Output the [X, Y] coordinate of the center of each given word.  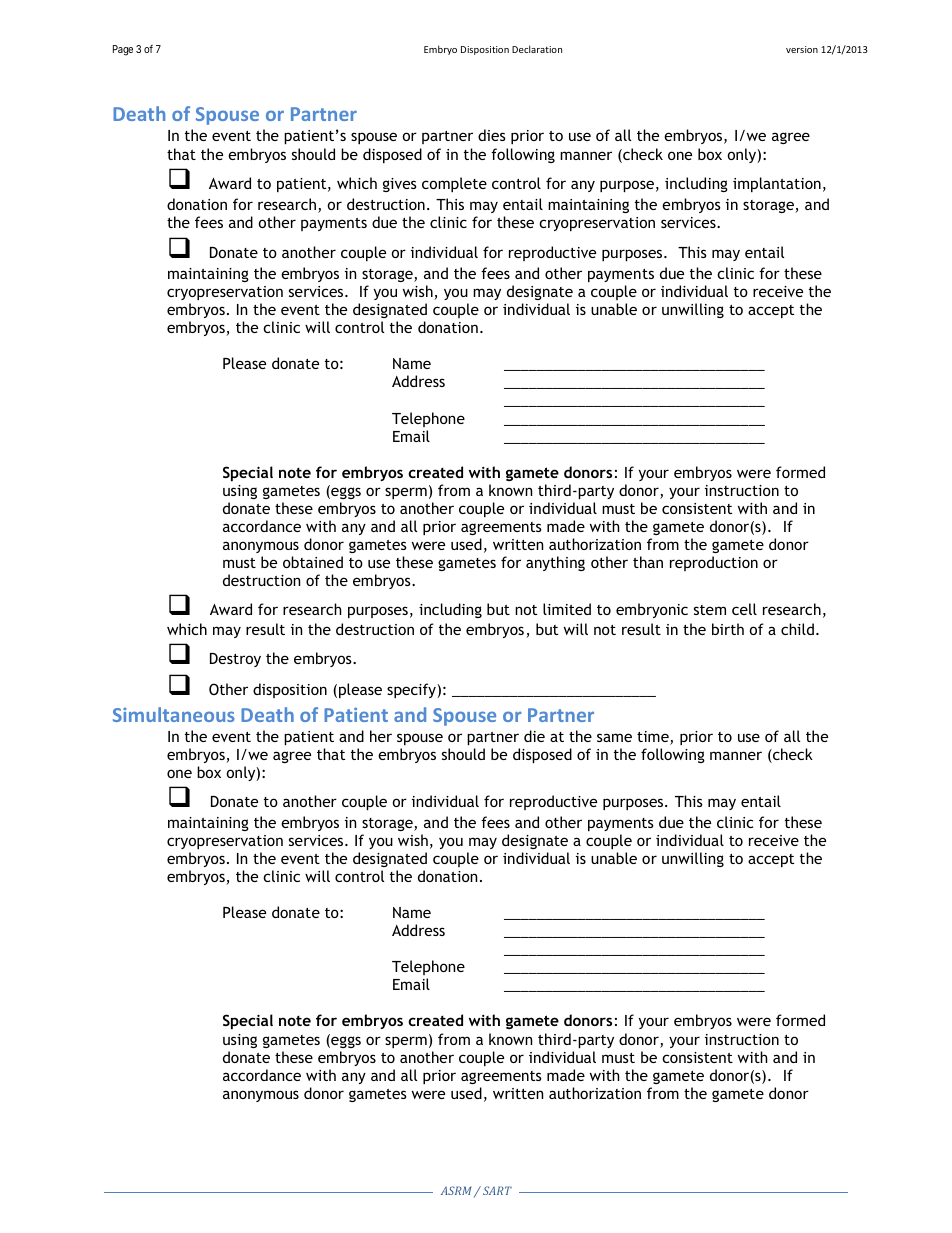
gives [400, 185]
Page [123, 50]
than [648, 562]
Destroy [235, 660]
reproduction [714, 563]
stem [710, 610]
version [802, 49]
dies [492, 135]
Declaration [537, 49]
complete [454, 184]
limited [567, 609]
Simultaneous [174, 714]
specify [412, 690]
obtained [313, 562]
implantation [777, 184]
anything [555, 563]
